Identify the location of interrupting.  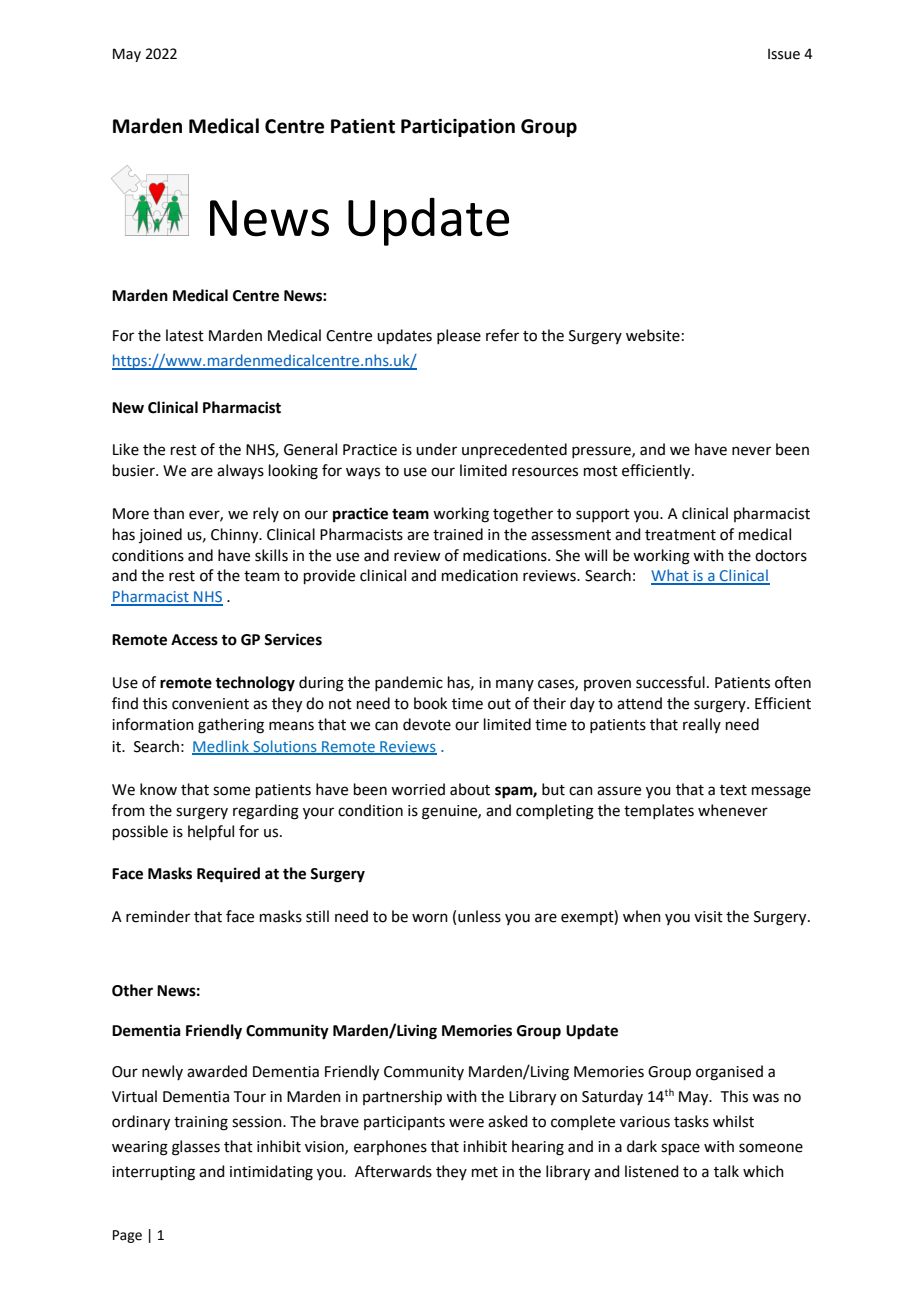
(153, 1173).
